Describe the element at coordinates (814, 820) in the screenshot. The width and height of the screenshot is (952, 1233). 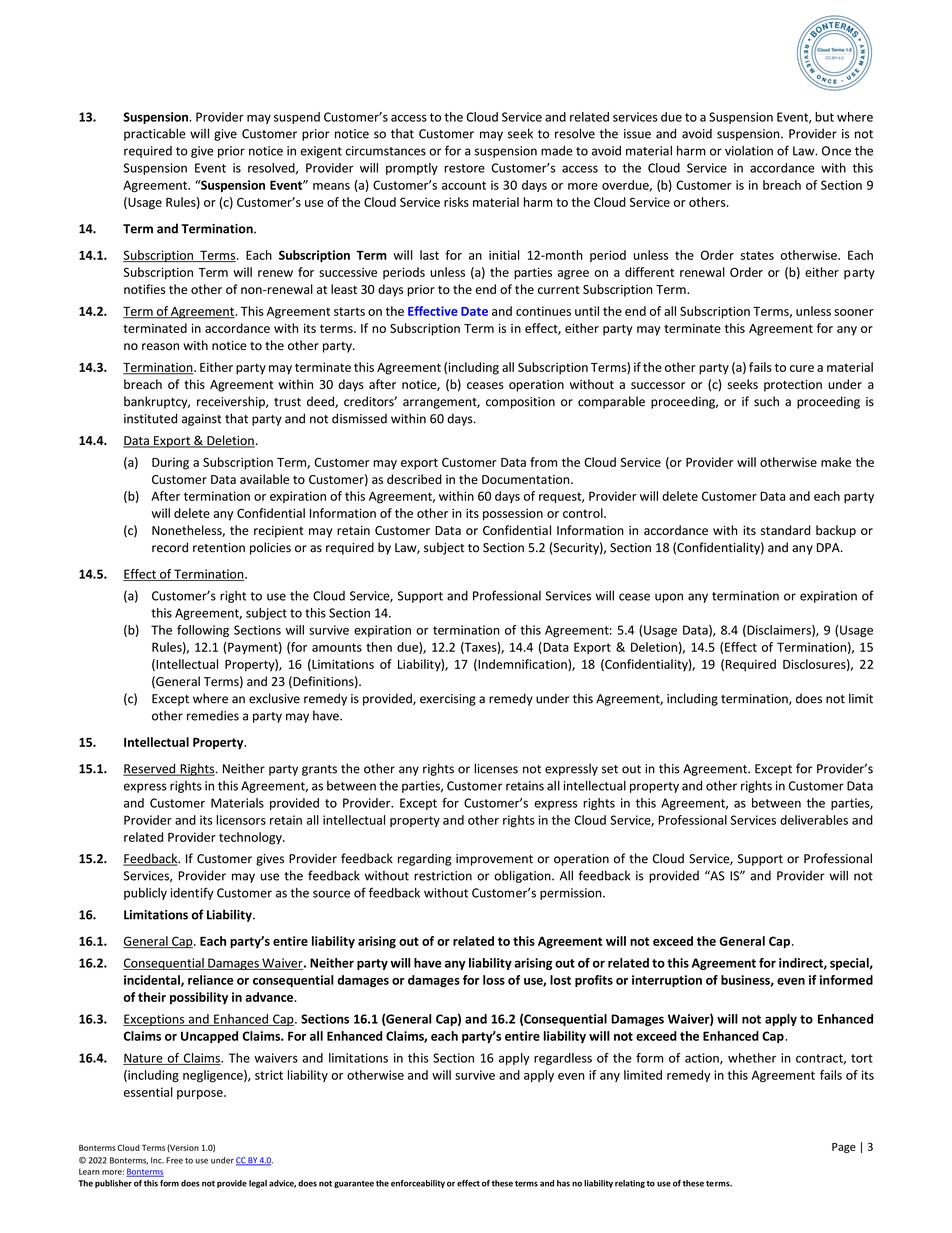
I see `deliverables` at that location.
